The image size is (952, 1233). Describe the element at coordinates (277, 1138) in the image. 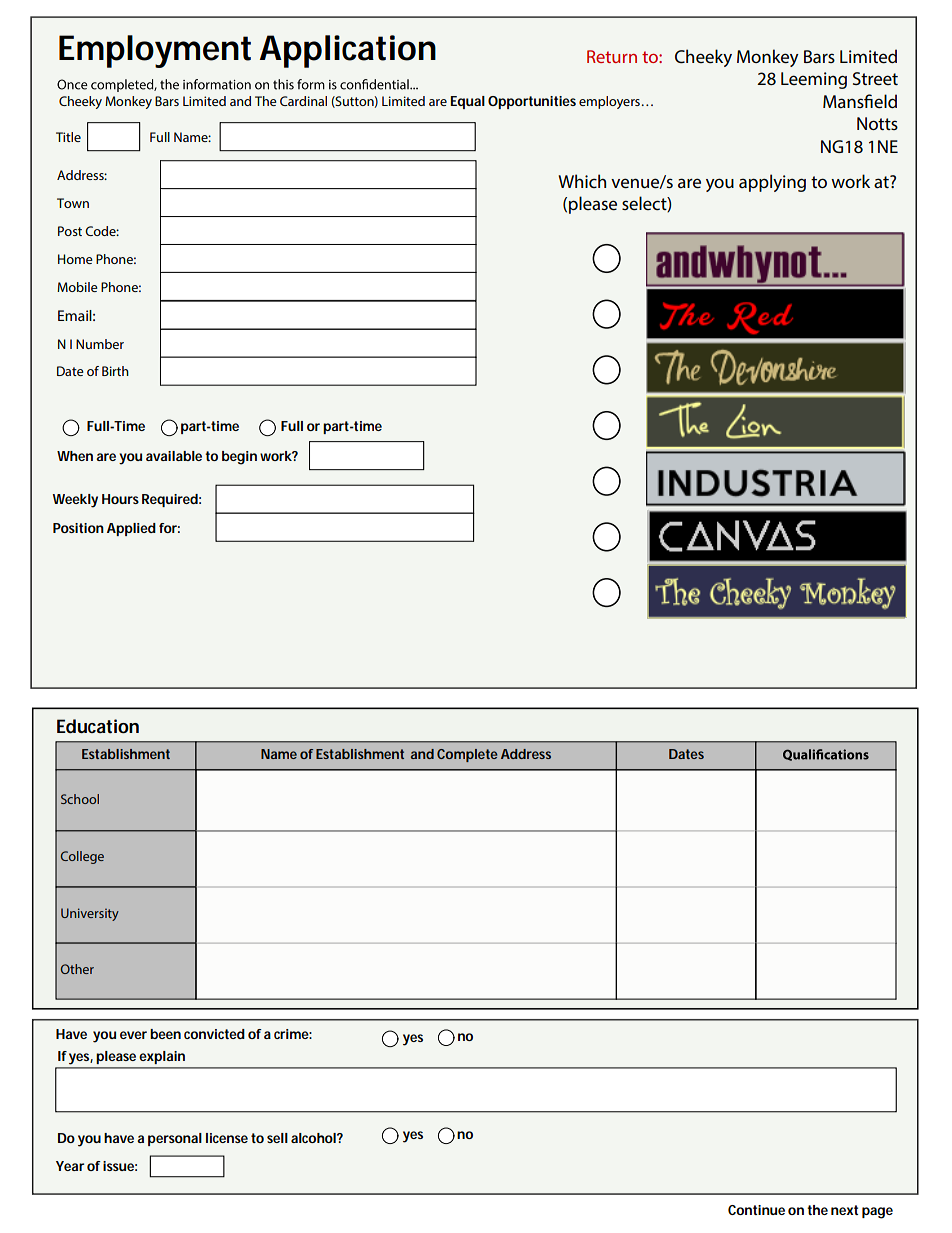

I see `sell` at that location.
